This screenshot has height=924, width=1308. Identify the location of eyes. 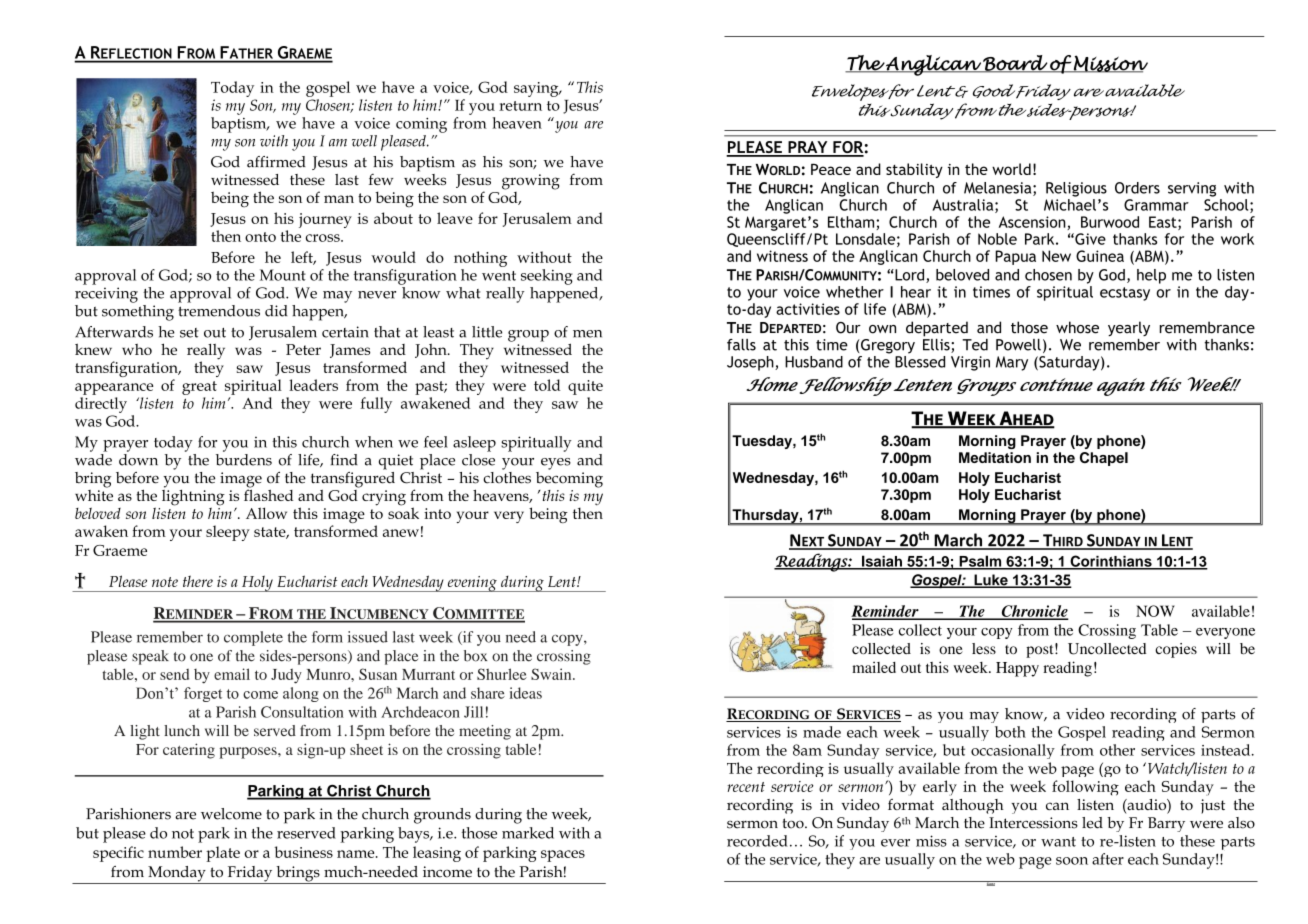
(556, 464).
